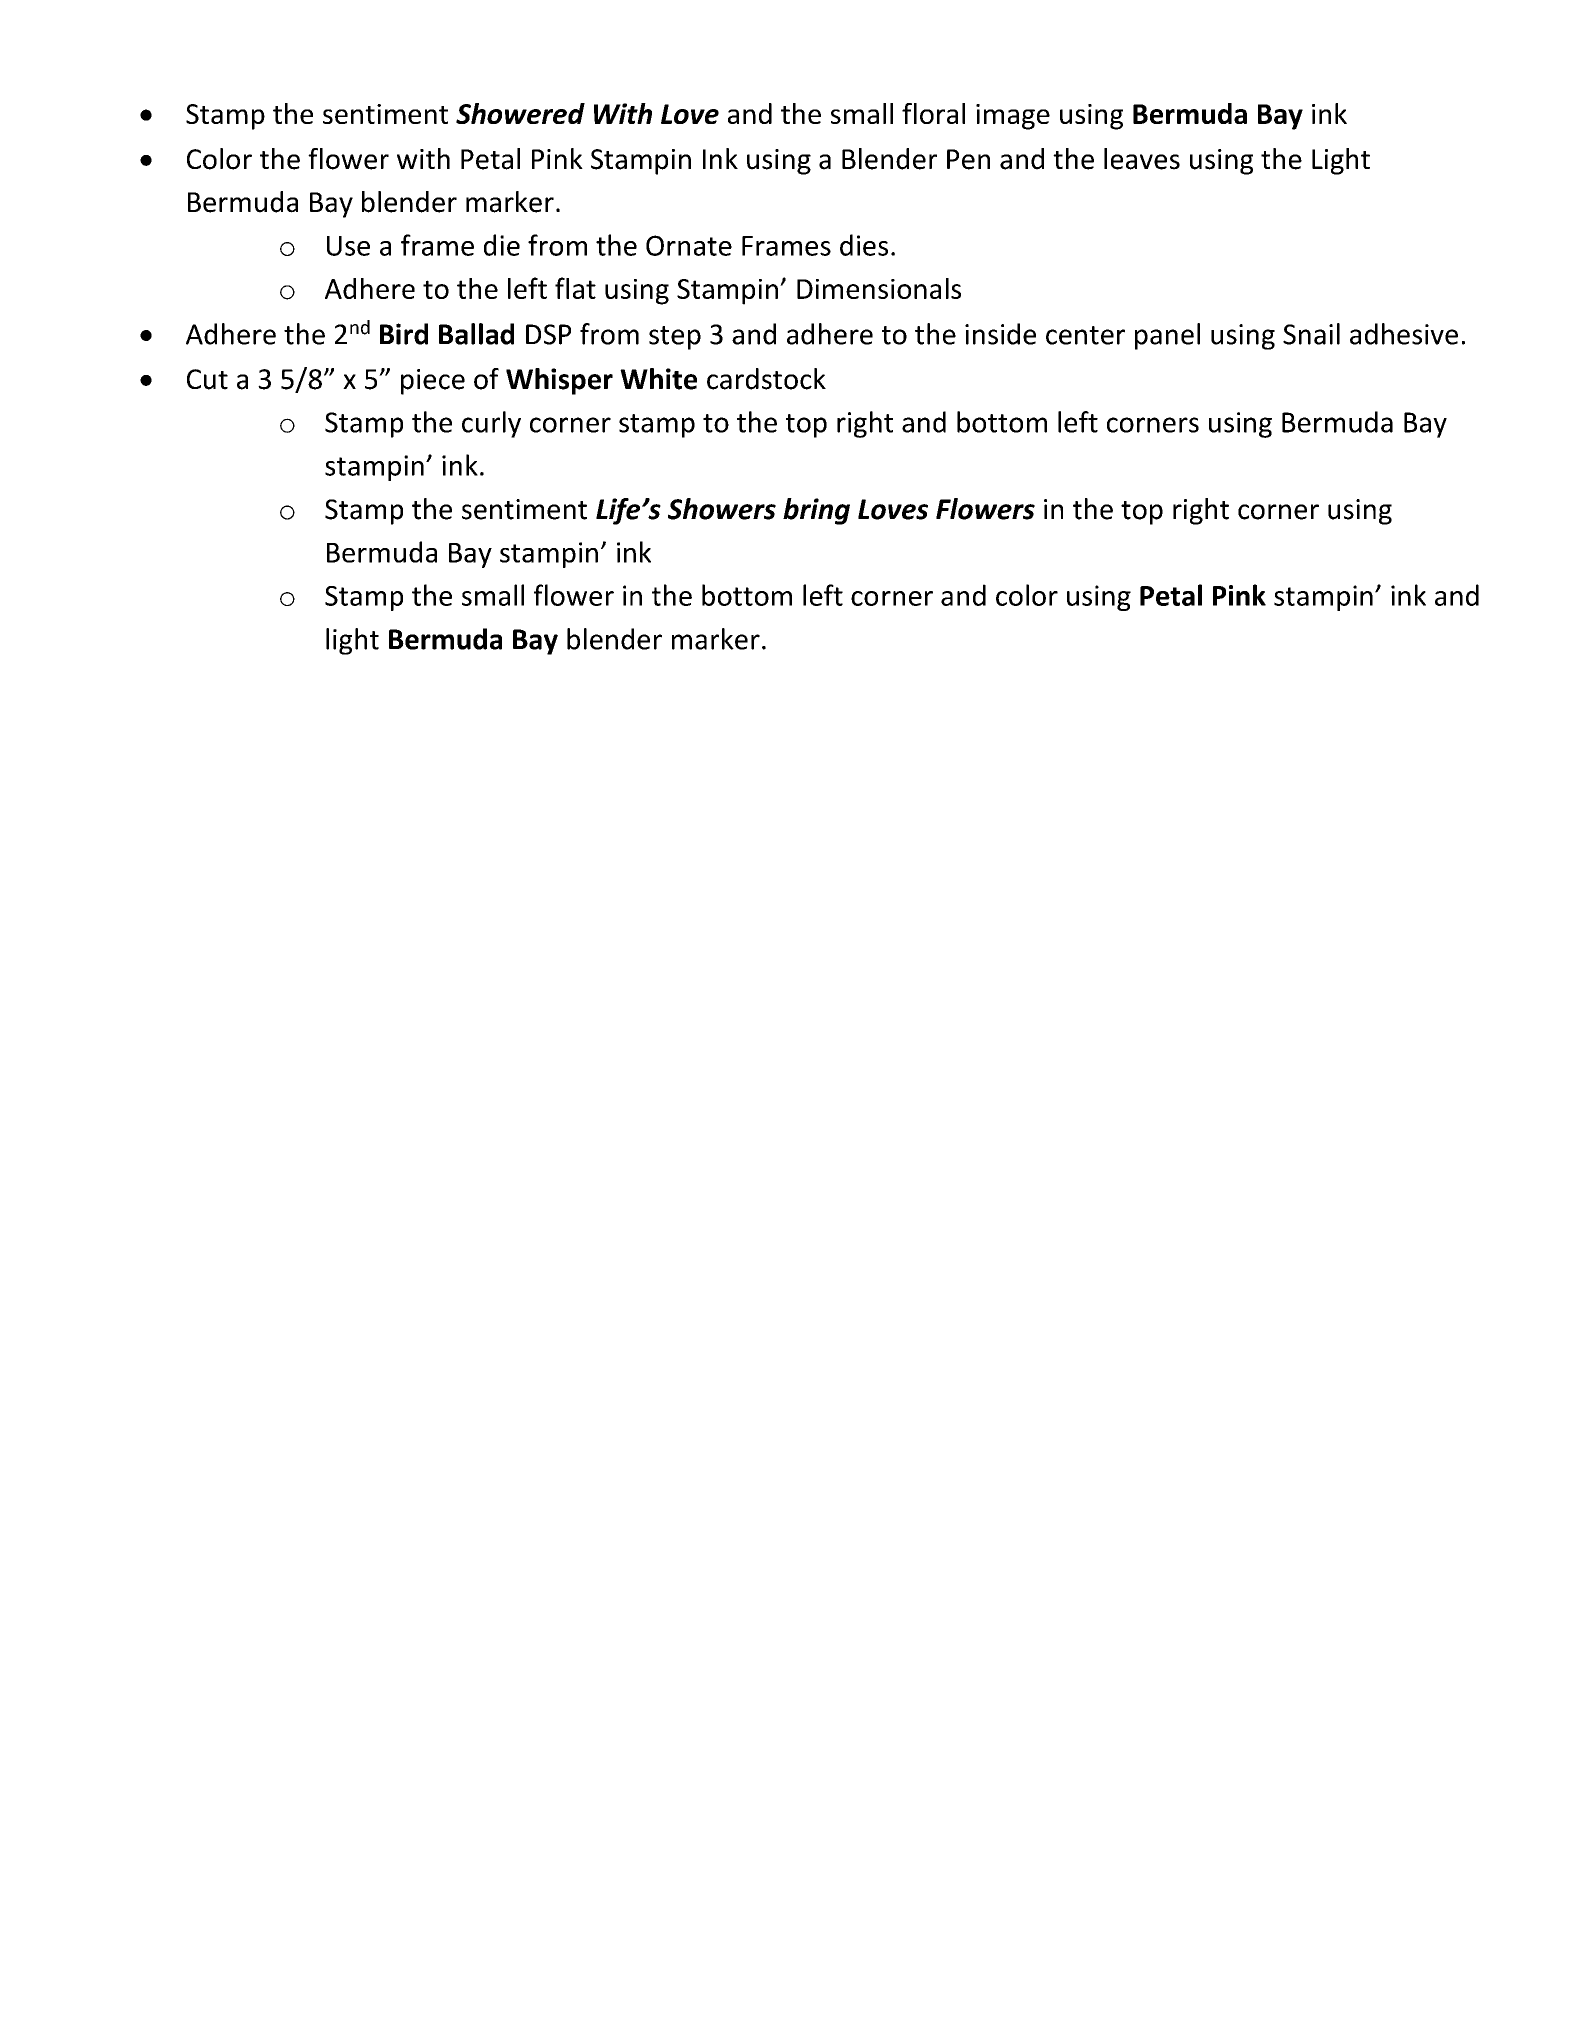 This screenshot has width=1575, height=2039. Describe the element at coordinates (1311, 334) in the screenshot. I see `Snail` at that location.
